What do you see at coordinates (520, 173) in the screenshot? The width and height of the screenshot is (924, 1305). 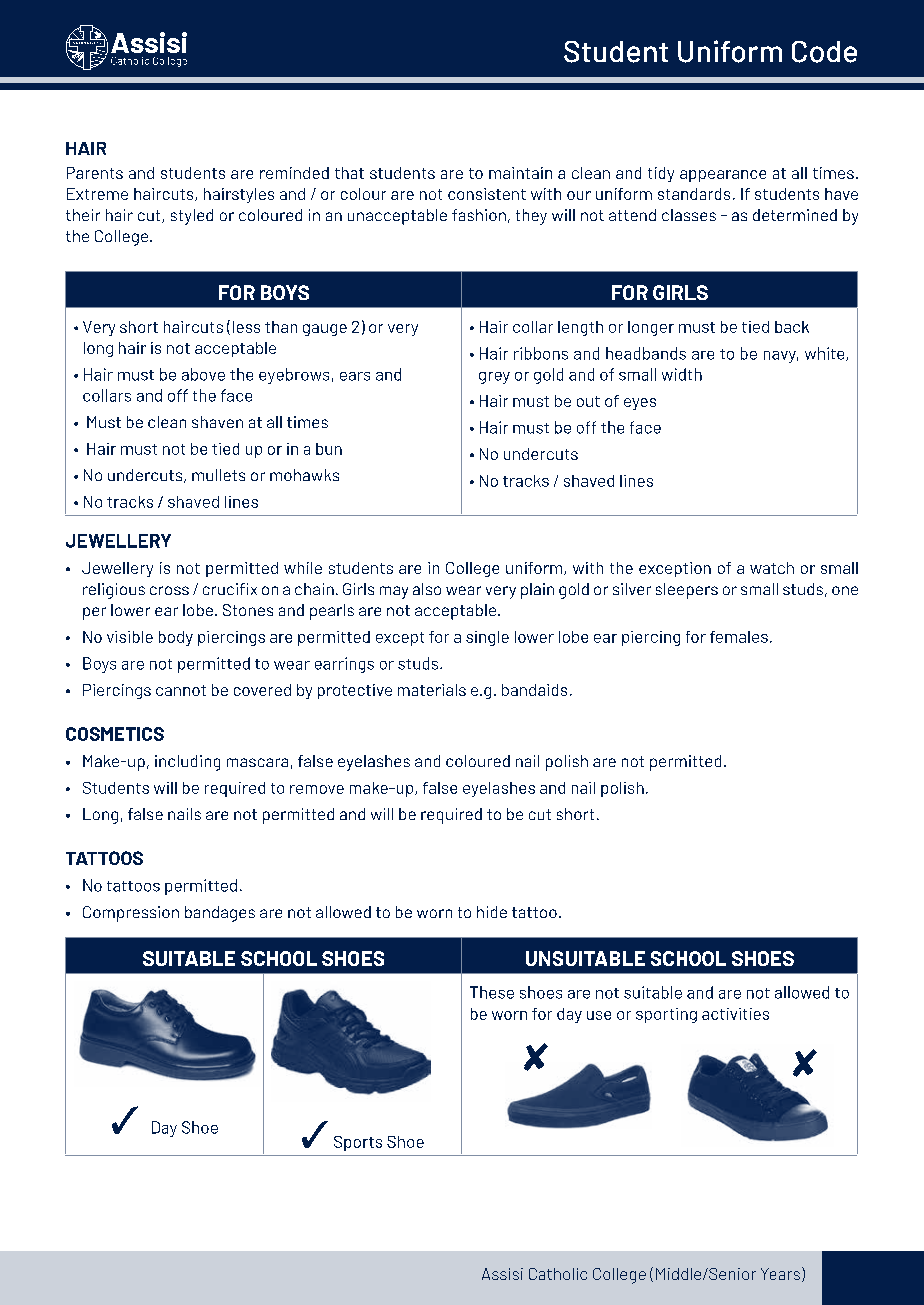 I see `maintain` at bounding box center [520, 173].
